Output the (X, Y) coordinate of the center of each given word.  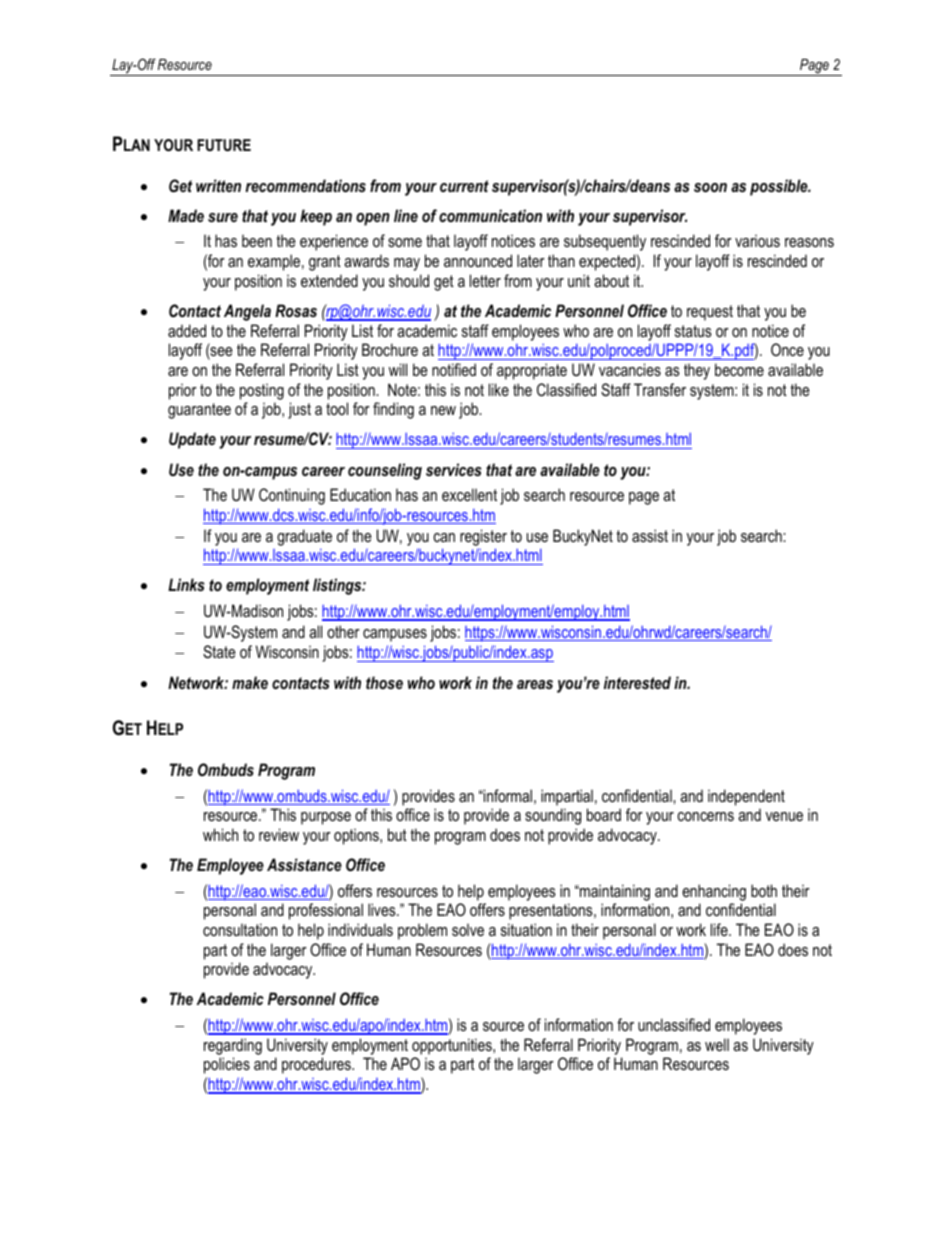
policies (227, 1065)
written (218, 185)
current (464, 186)
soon (710, 187)
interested (637, 682)
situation (526, 929)
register (483, 537)
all (315, 631)
